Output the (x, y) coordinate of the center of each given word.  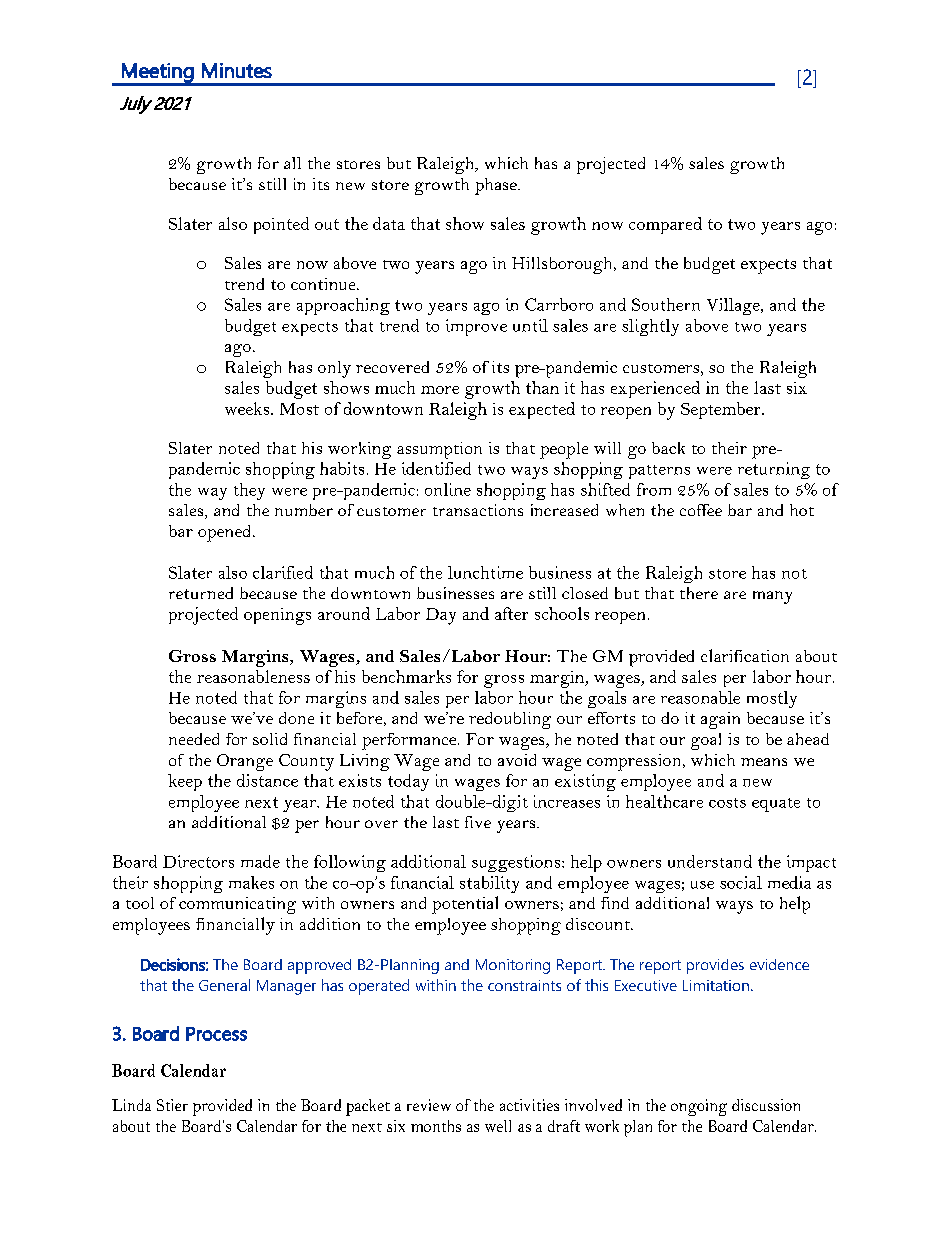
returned (201, 593)
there (699, 593)
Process (216, 1034)
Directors (198, 861)
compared (665, 225)
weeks (247, 408)
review (429, 1105)
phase (497, 186)
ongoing (699, 1107)
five (478, 822)
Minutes (237, 70)
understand (710, 861)
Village (734, 306)
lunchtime (485, 572)
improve (476, 327)
